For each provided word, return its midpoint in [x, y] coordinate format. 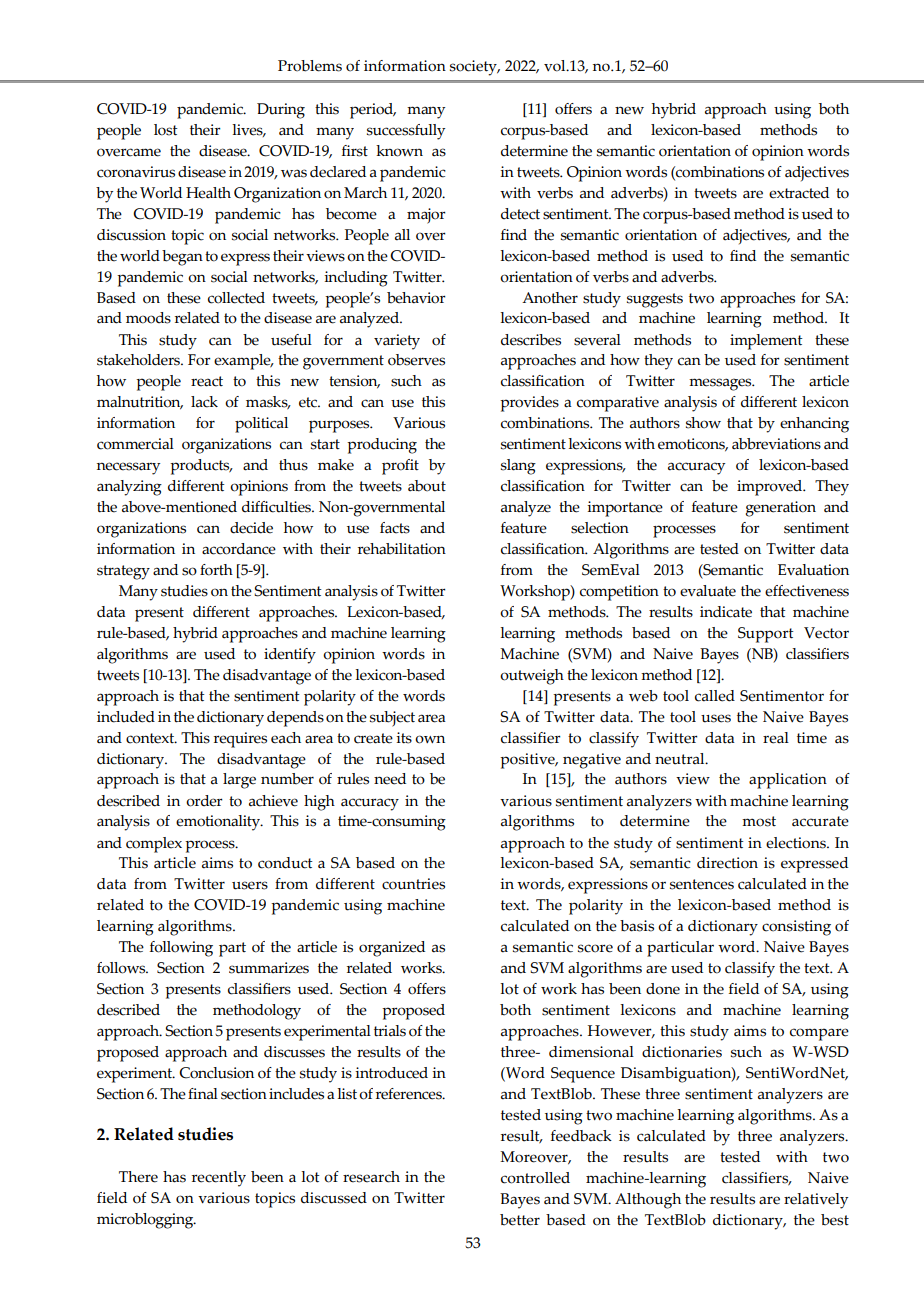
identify [290, 656]
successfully [406, 132]
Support [766, 635]
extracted [799, 193]
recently [219, 1179]
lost [166, 130]
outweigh [532, 677]
